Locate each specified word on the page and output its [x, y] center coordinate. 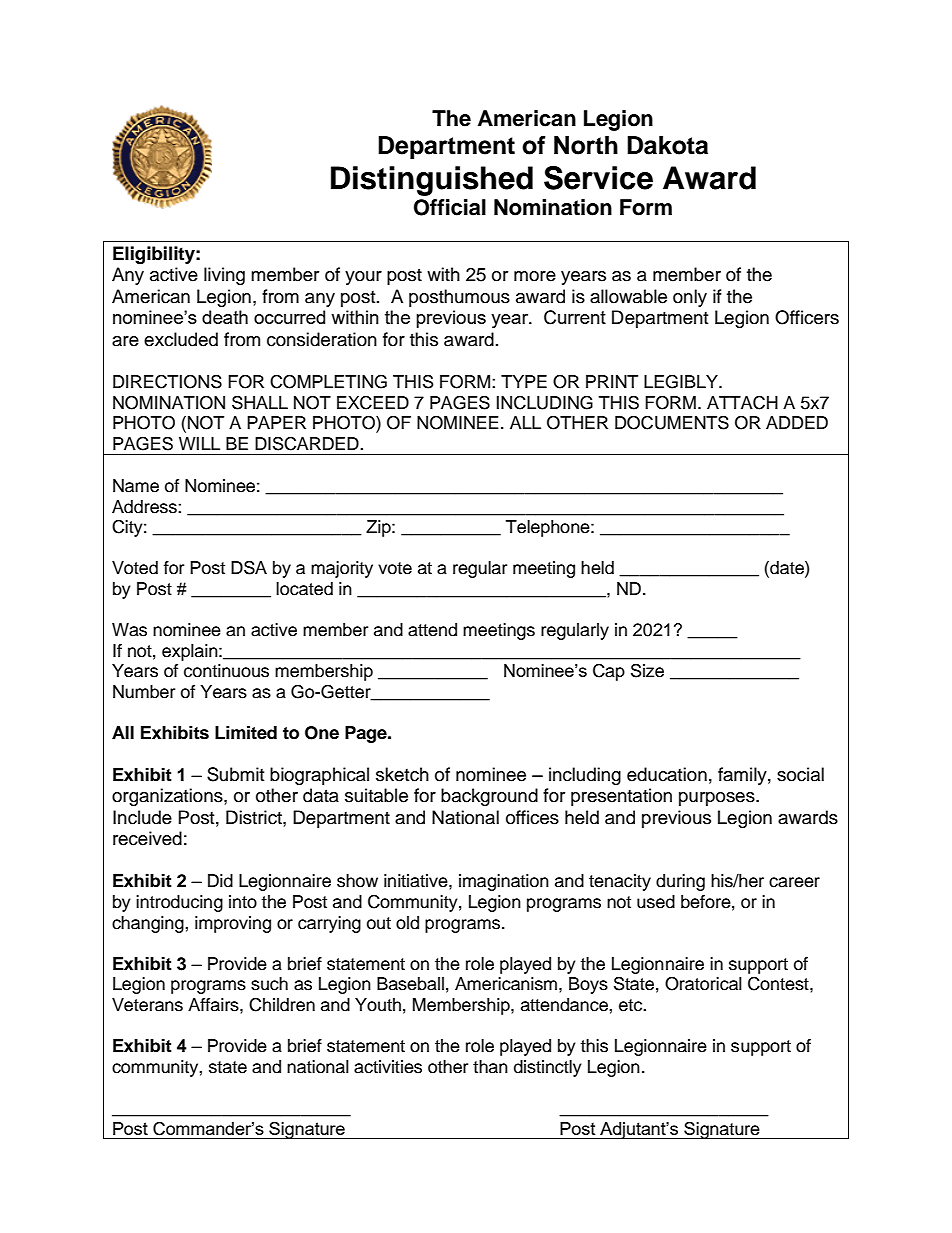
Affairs [214, 1005]
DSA [249, 567]
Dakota [667, 145]
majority [342, 569]
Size [647, 670]
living [224, 276]
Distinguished [432, 181]
